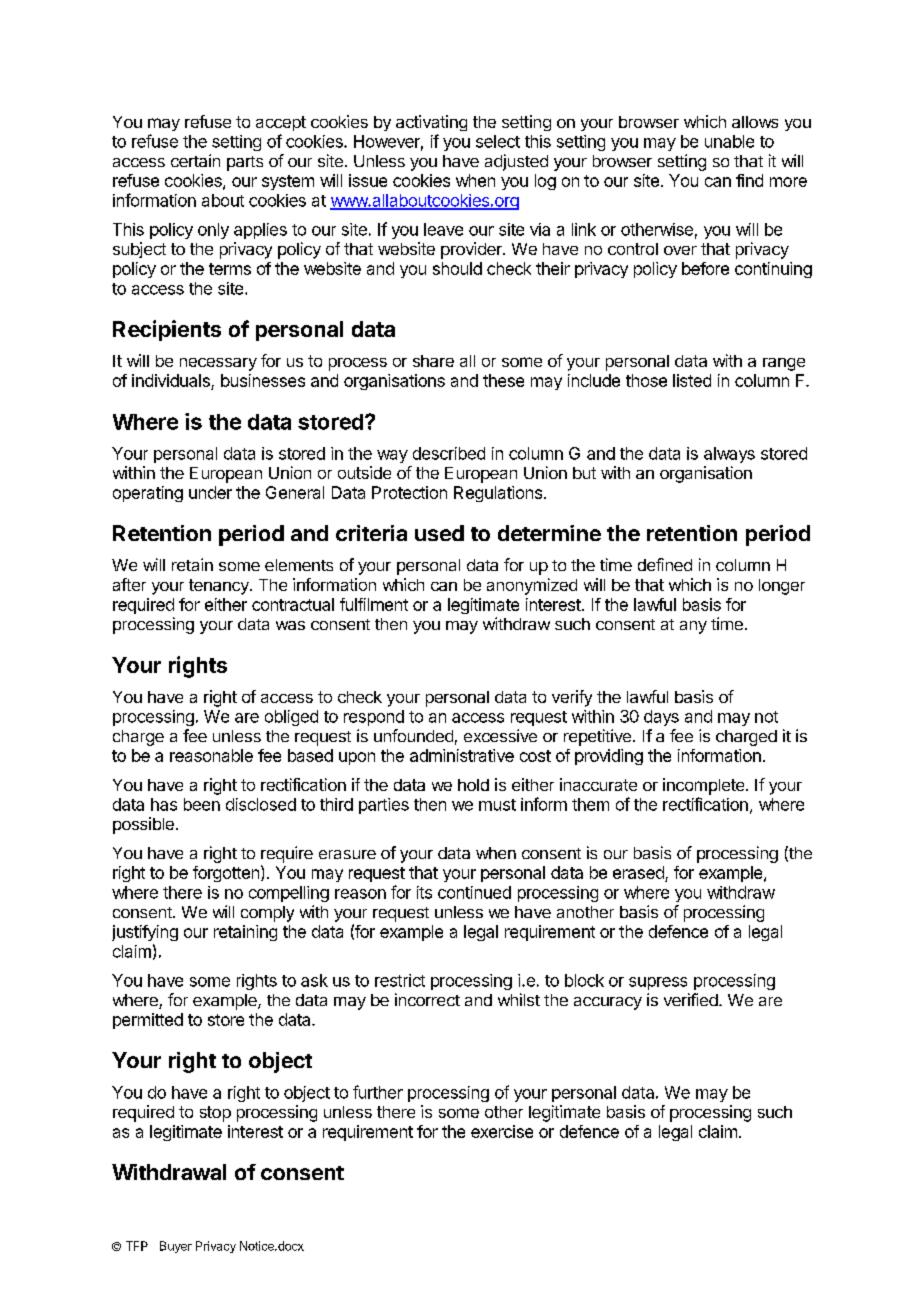  What do you see at coordinates (439, 533) in the screenshot?
I see `used` at bounding box center [439, 533].
